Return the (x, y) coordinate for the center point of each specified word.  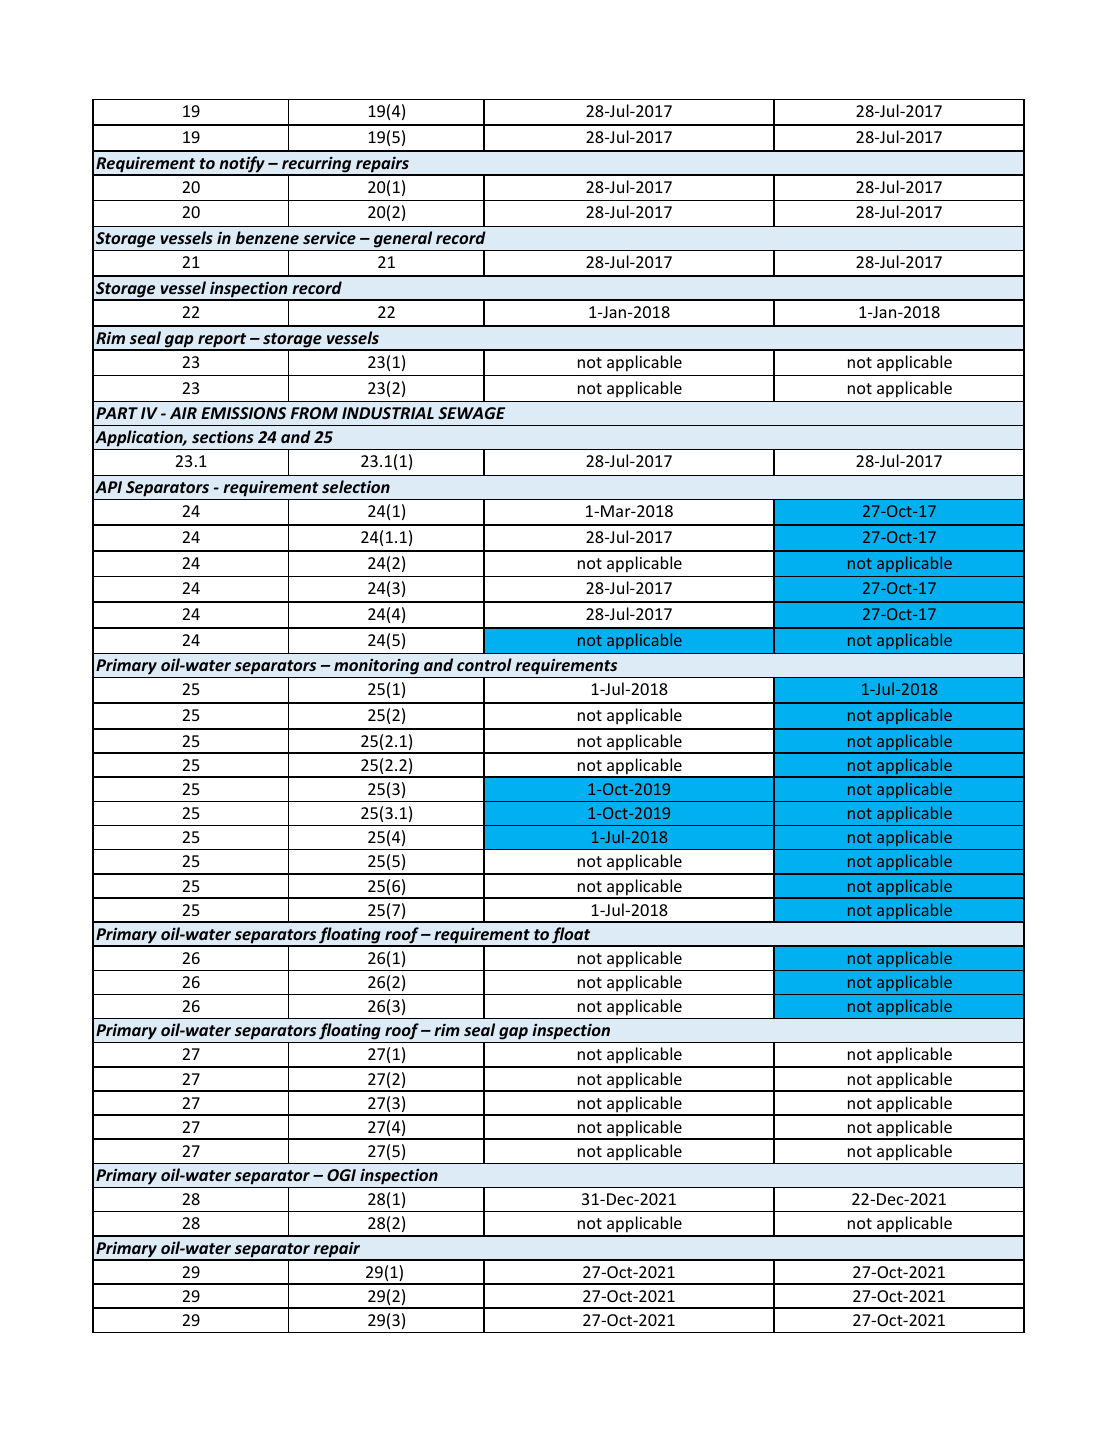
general (403, 239)
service (329, 238)
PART (117, 413)
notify (242, 165)
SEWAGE (471, 413)
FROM (314, 413)
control (484, 664)
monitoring (377, 668)
